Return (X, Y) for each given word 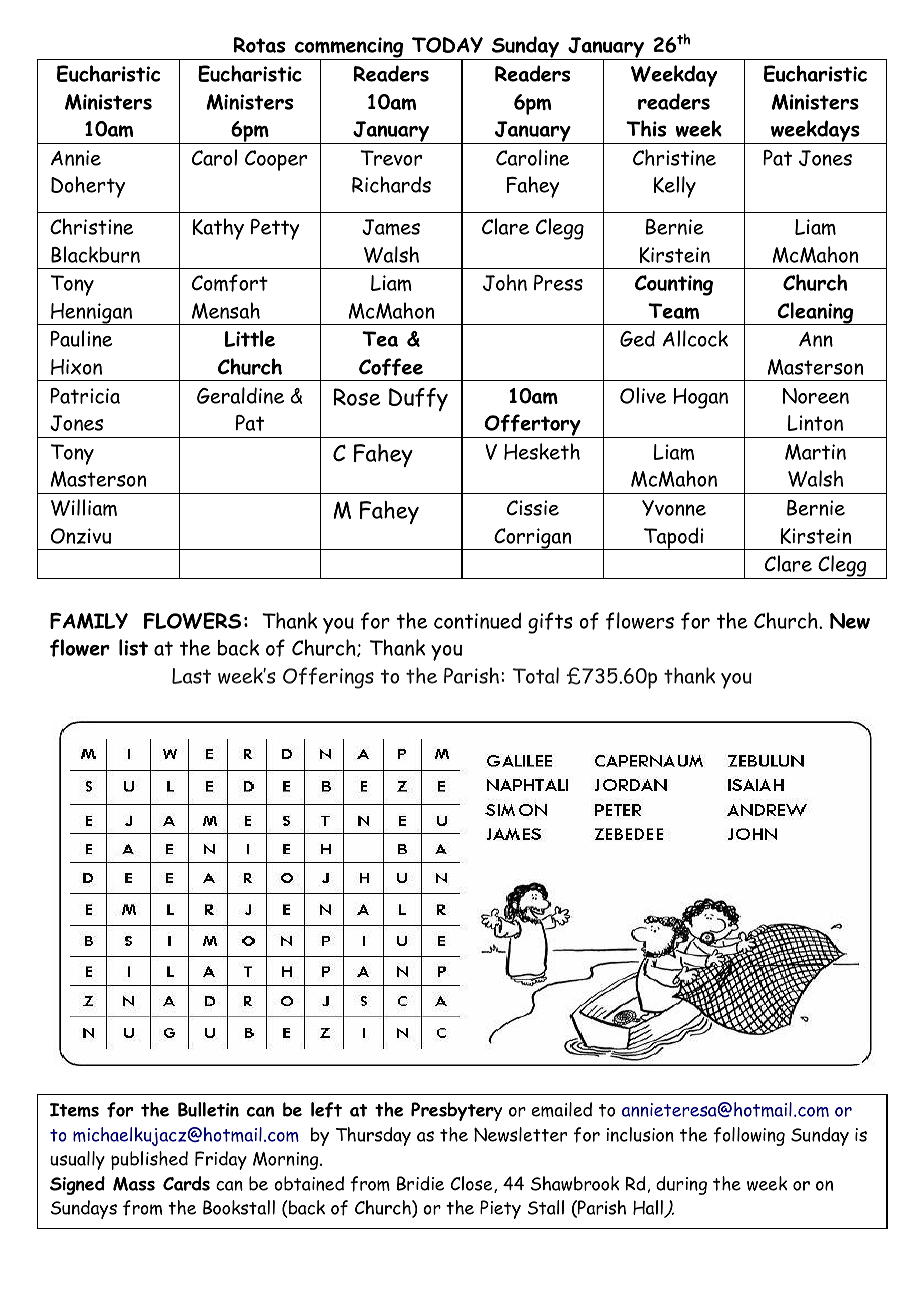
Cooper (276, 160)
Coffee (391, 367)
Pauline (81, 338)
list (133, 647)
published (149, 1160)
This (646, 128)
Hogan (700, 398)
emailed (561, 1109)
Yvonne (674, 508)
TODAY (447, 45)
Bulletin (208, 1109)
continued (477, 620)
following (749, 1136)
